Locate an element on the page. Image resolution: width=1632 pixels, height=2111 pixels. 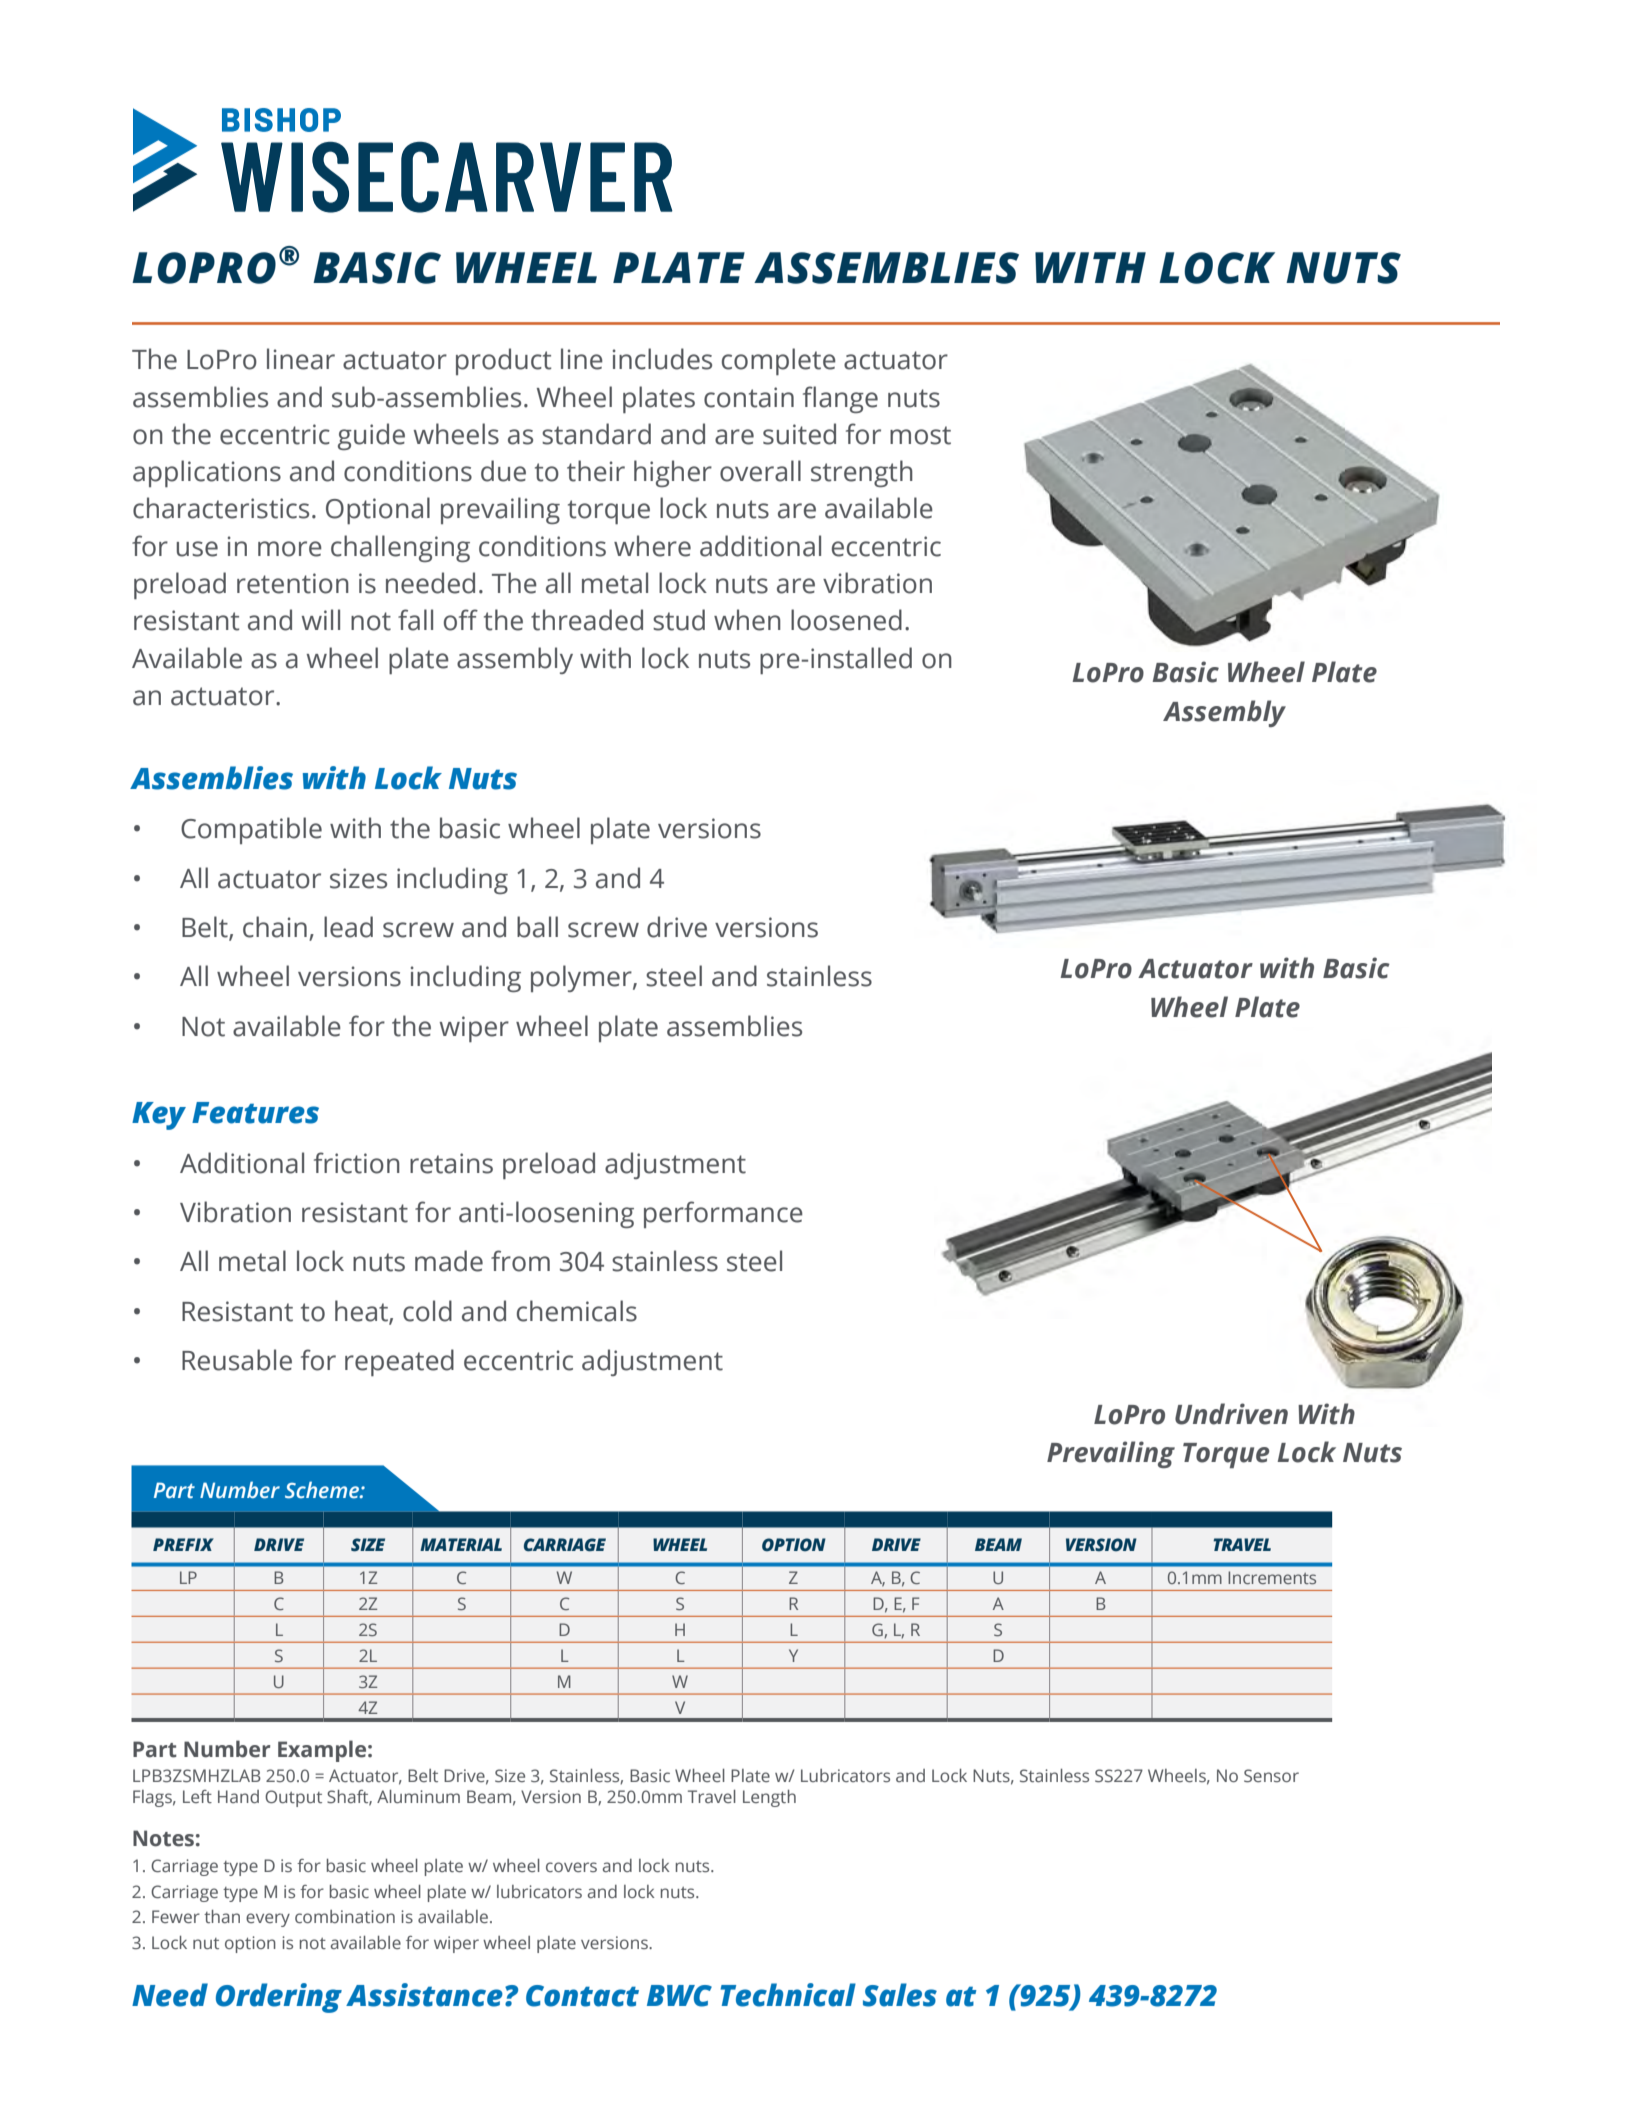
contain is located at coordinates (749, 397).
